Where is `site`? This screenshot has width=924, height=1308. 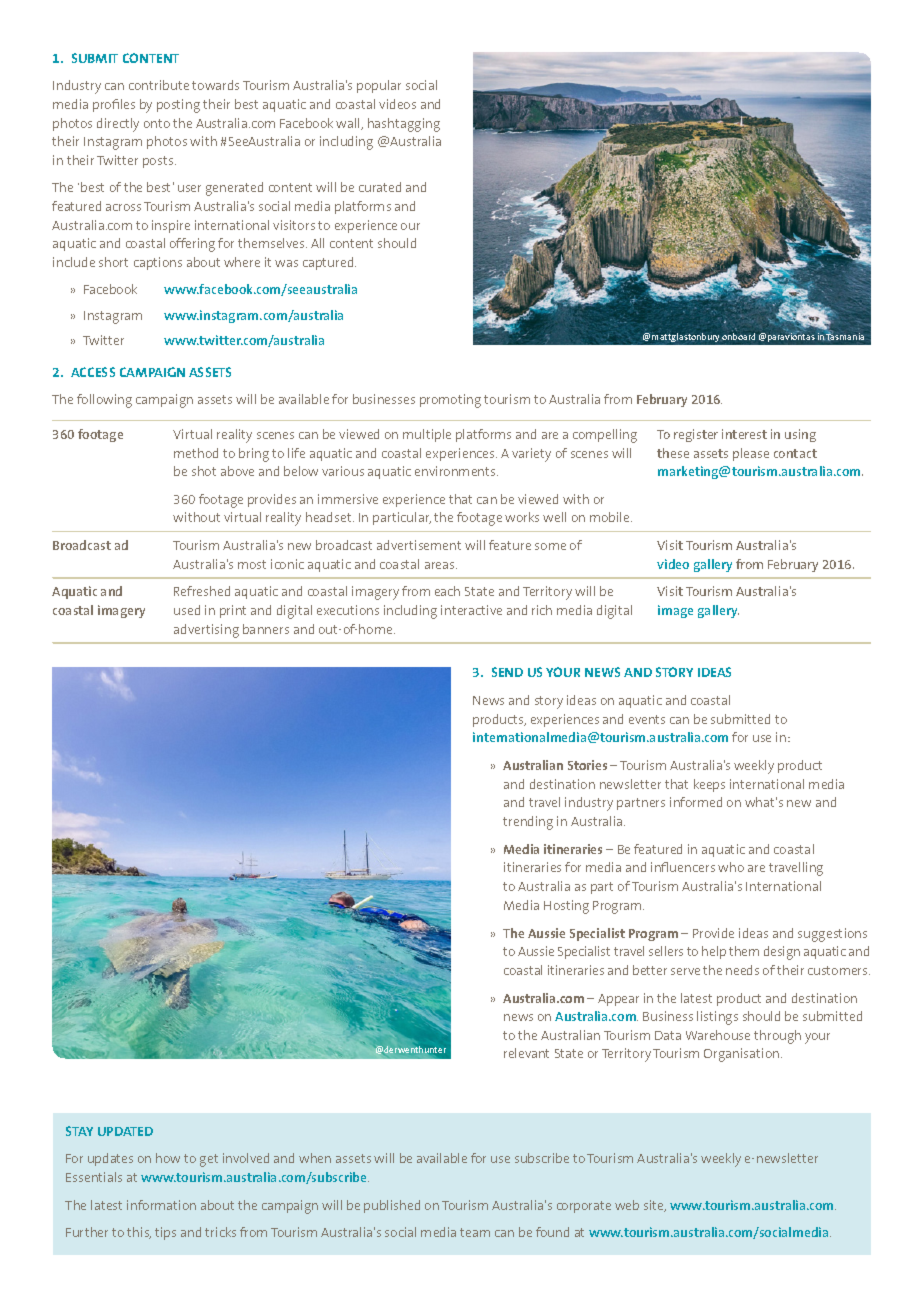 site is located at coordinates (655, 1206).
